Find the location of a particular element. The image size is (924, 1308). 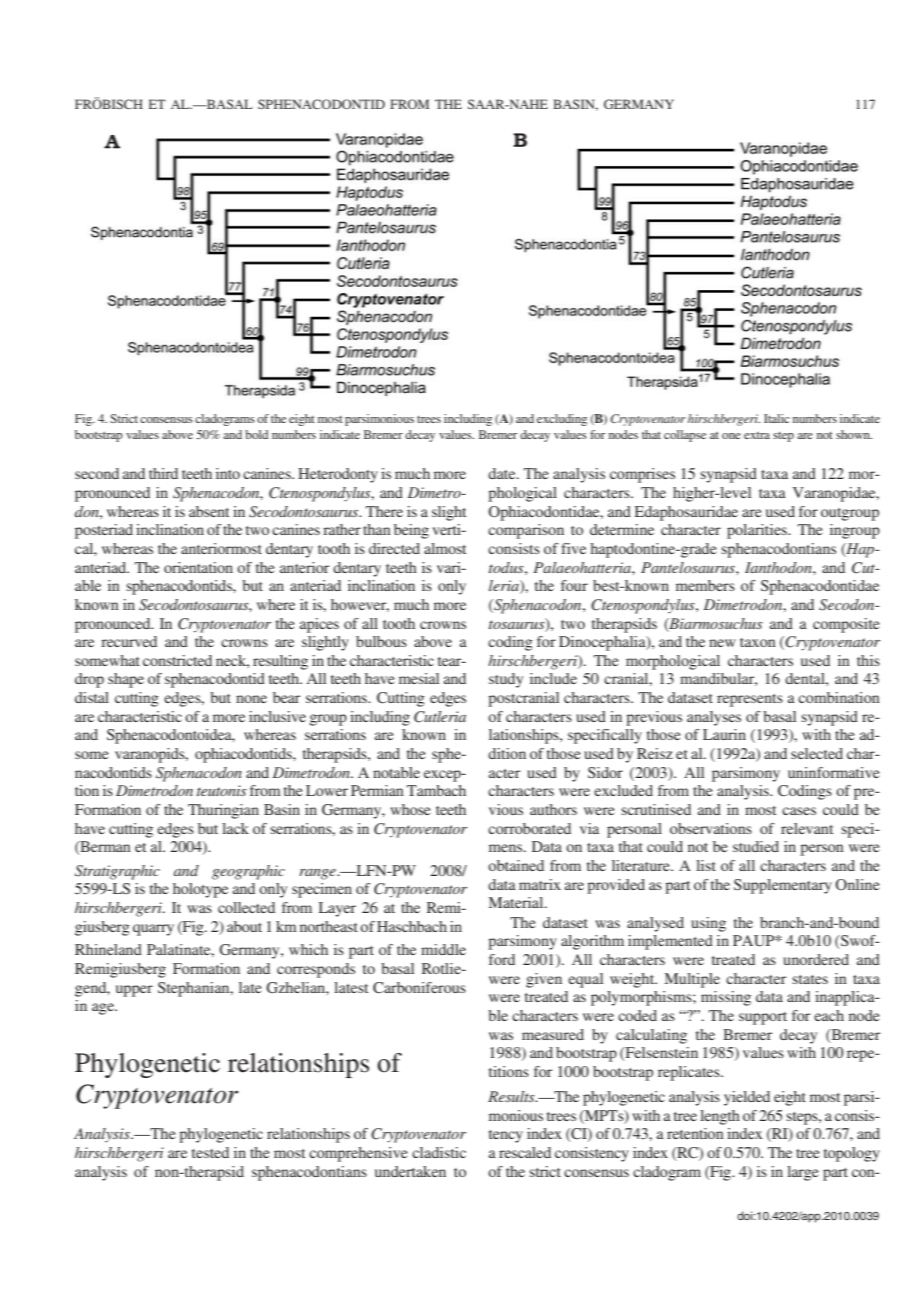

extra is located at coordinates (757, 435).
